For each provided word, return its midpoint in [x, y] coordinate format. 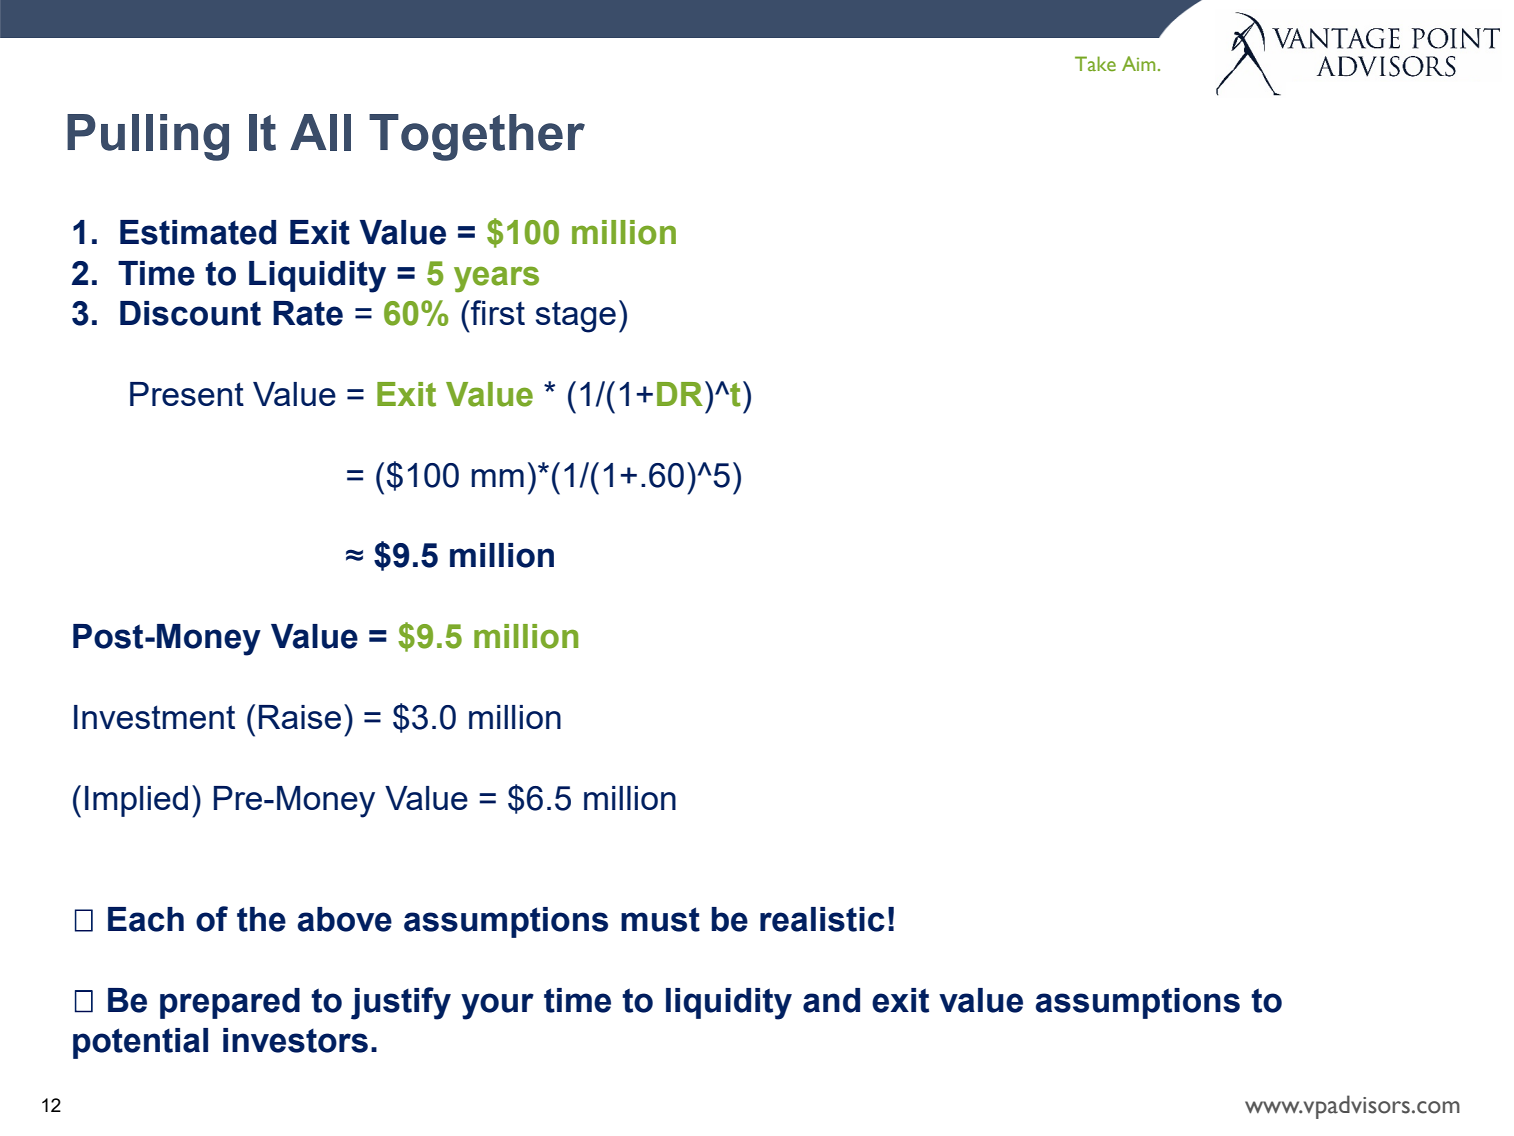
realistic [822, 919]
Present [187, 394]
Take [1095, 63]
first [497, 312]
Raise [300, 717]
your [497, 1006]
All [320, 132]
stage [576, 317]
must [660, 919]
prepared [230, 1003]
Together [477, 137]
